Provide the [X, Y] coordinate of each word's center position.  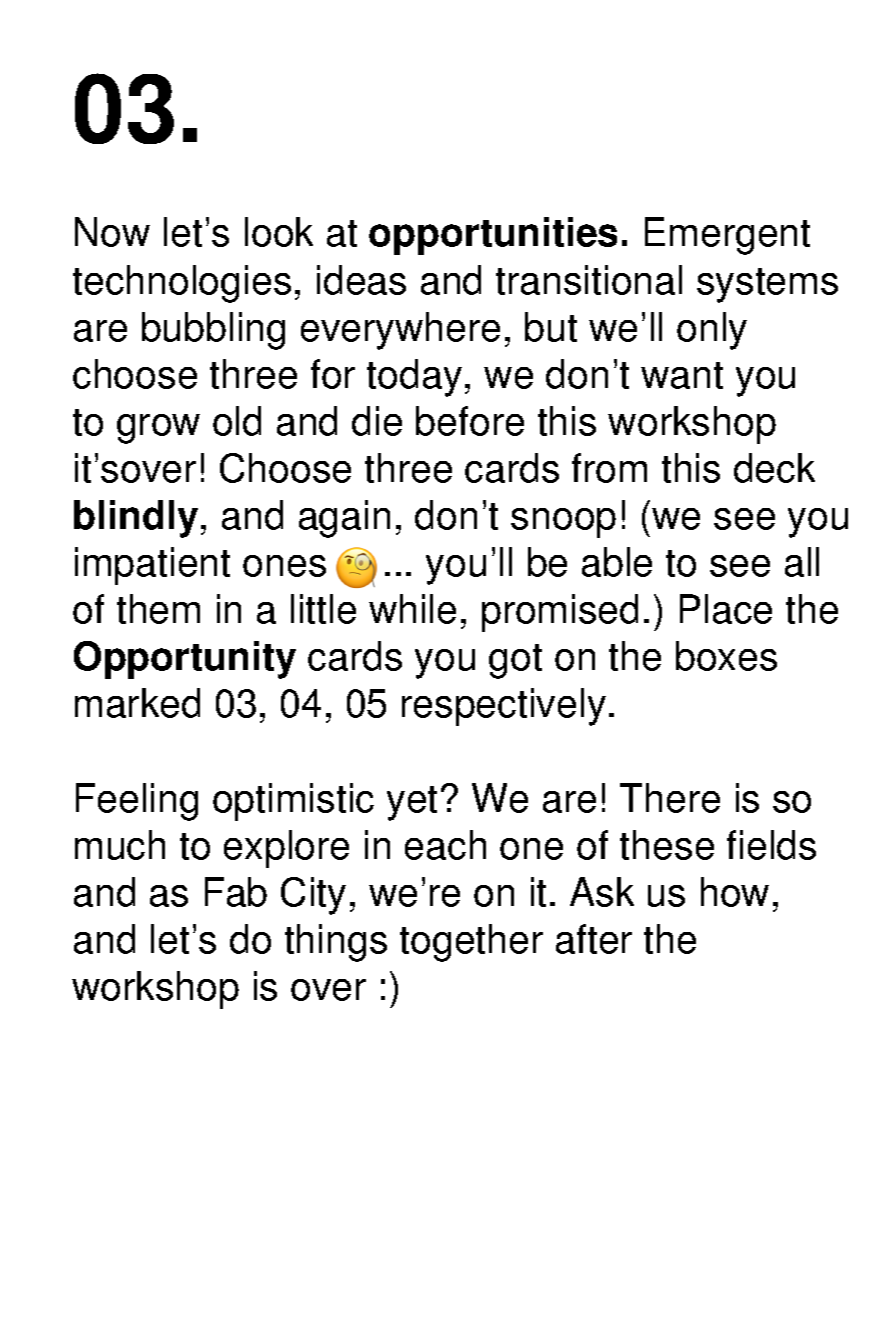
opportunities [493, 236]
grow [158, 429]
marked [137, 703]
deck [774, 468]
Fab [236, 892]
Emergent [727, 236]
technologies [182, 284]
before [470, 421]
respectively [504, 707]
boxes [726, 656]
